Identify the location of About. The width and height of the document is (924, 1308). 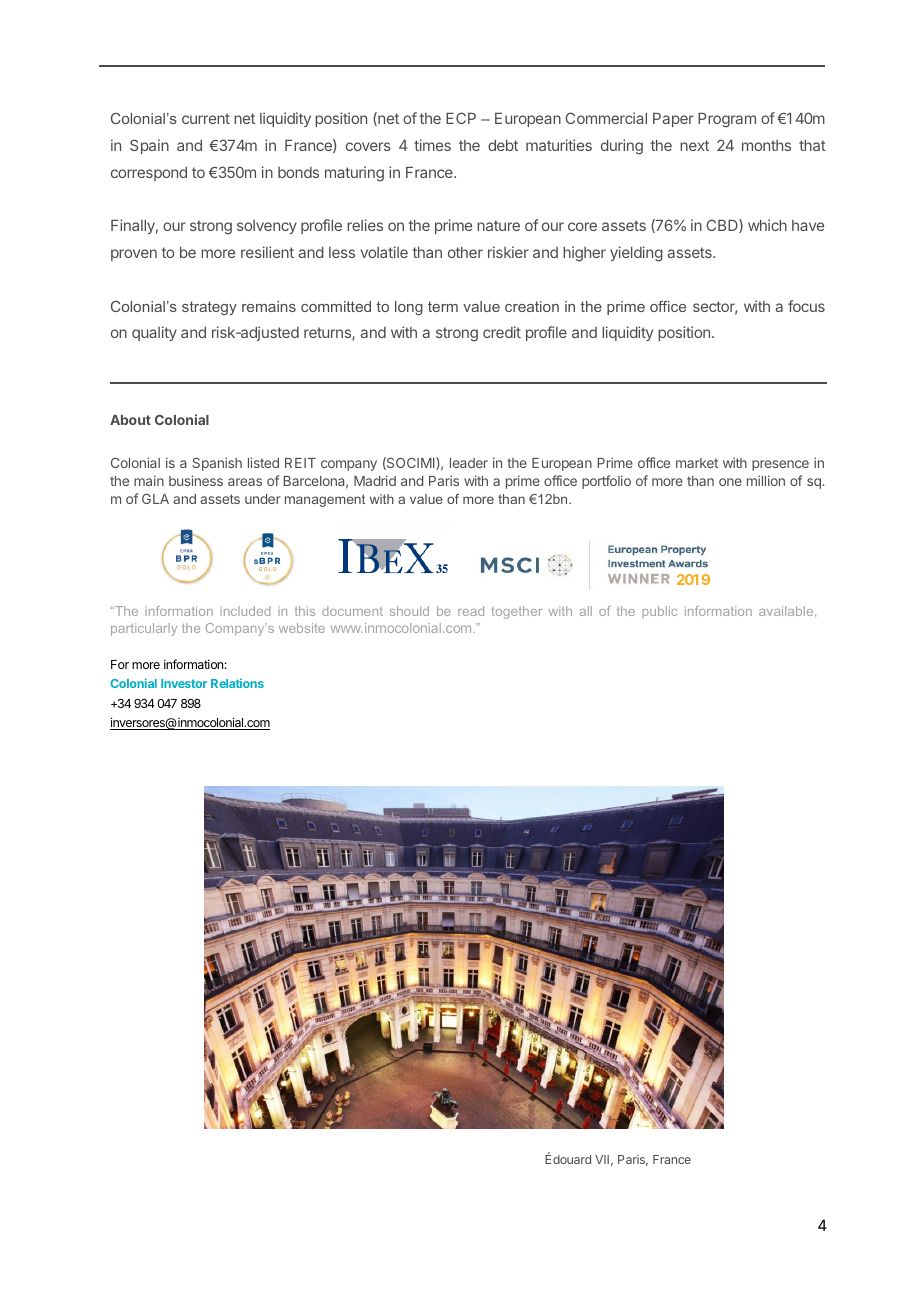
(130, 420).
